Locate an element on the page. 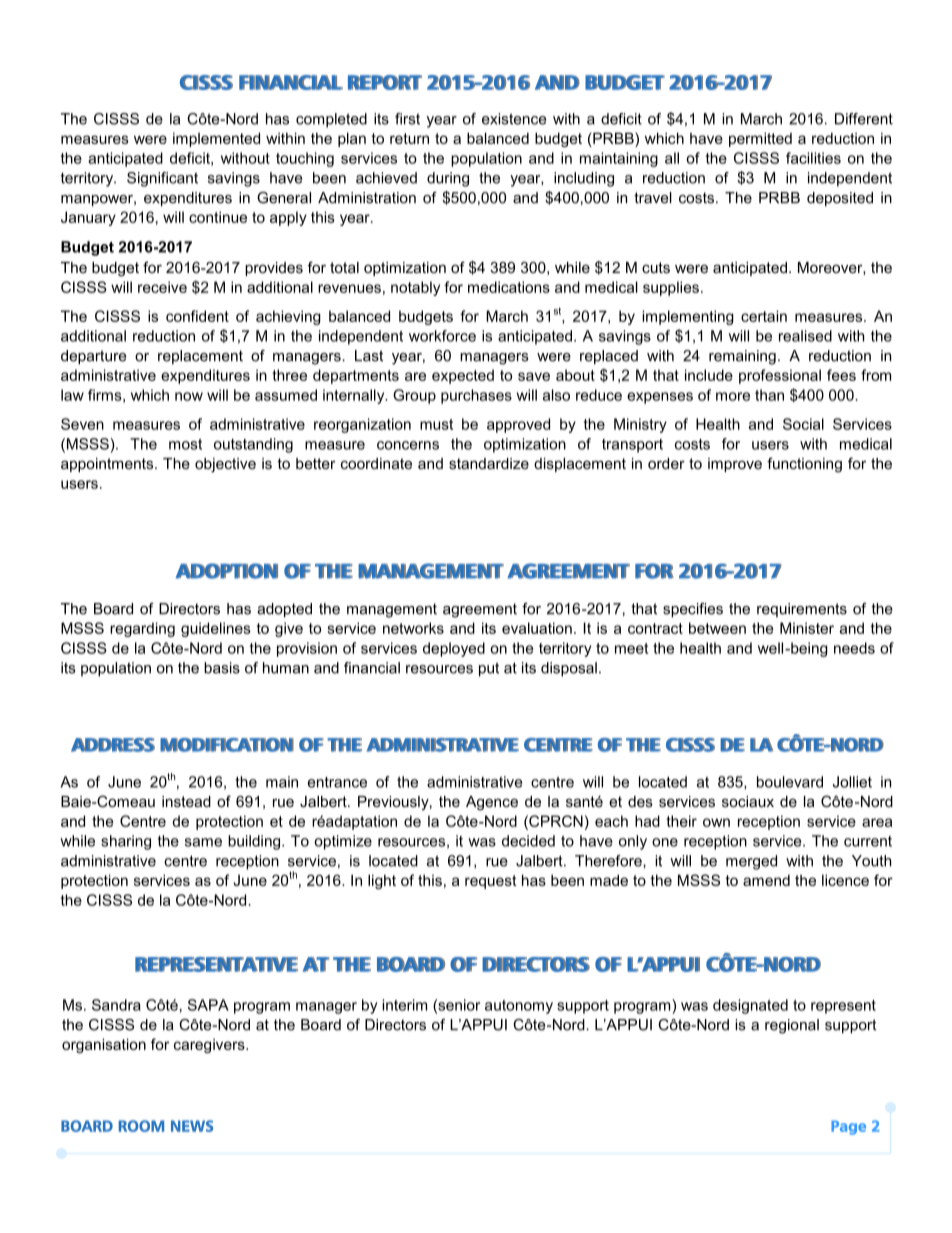  Page is located at coordinates (848, 1127).
